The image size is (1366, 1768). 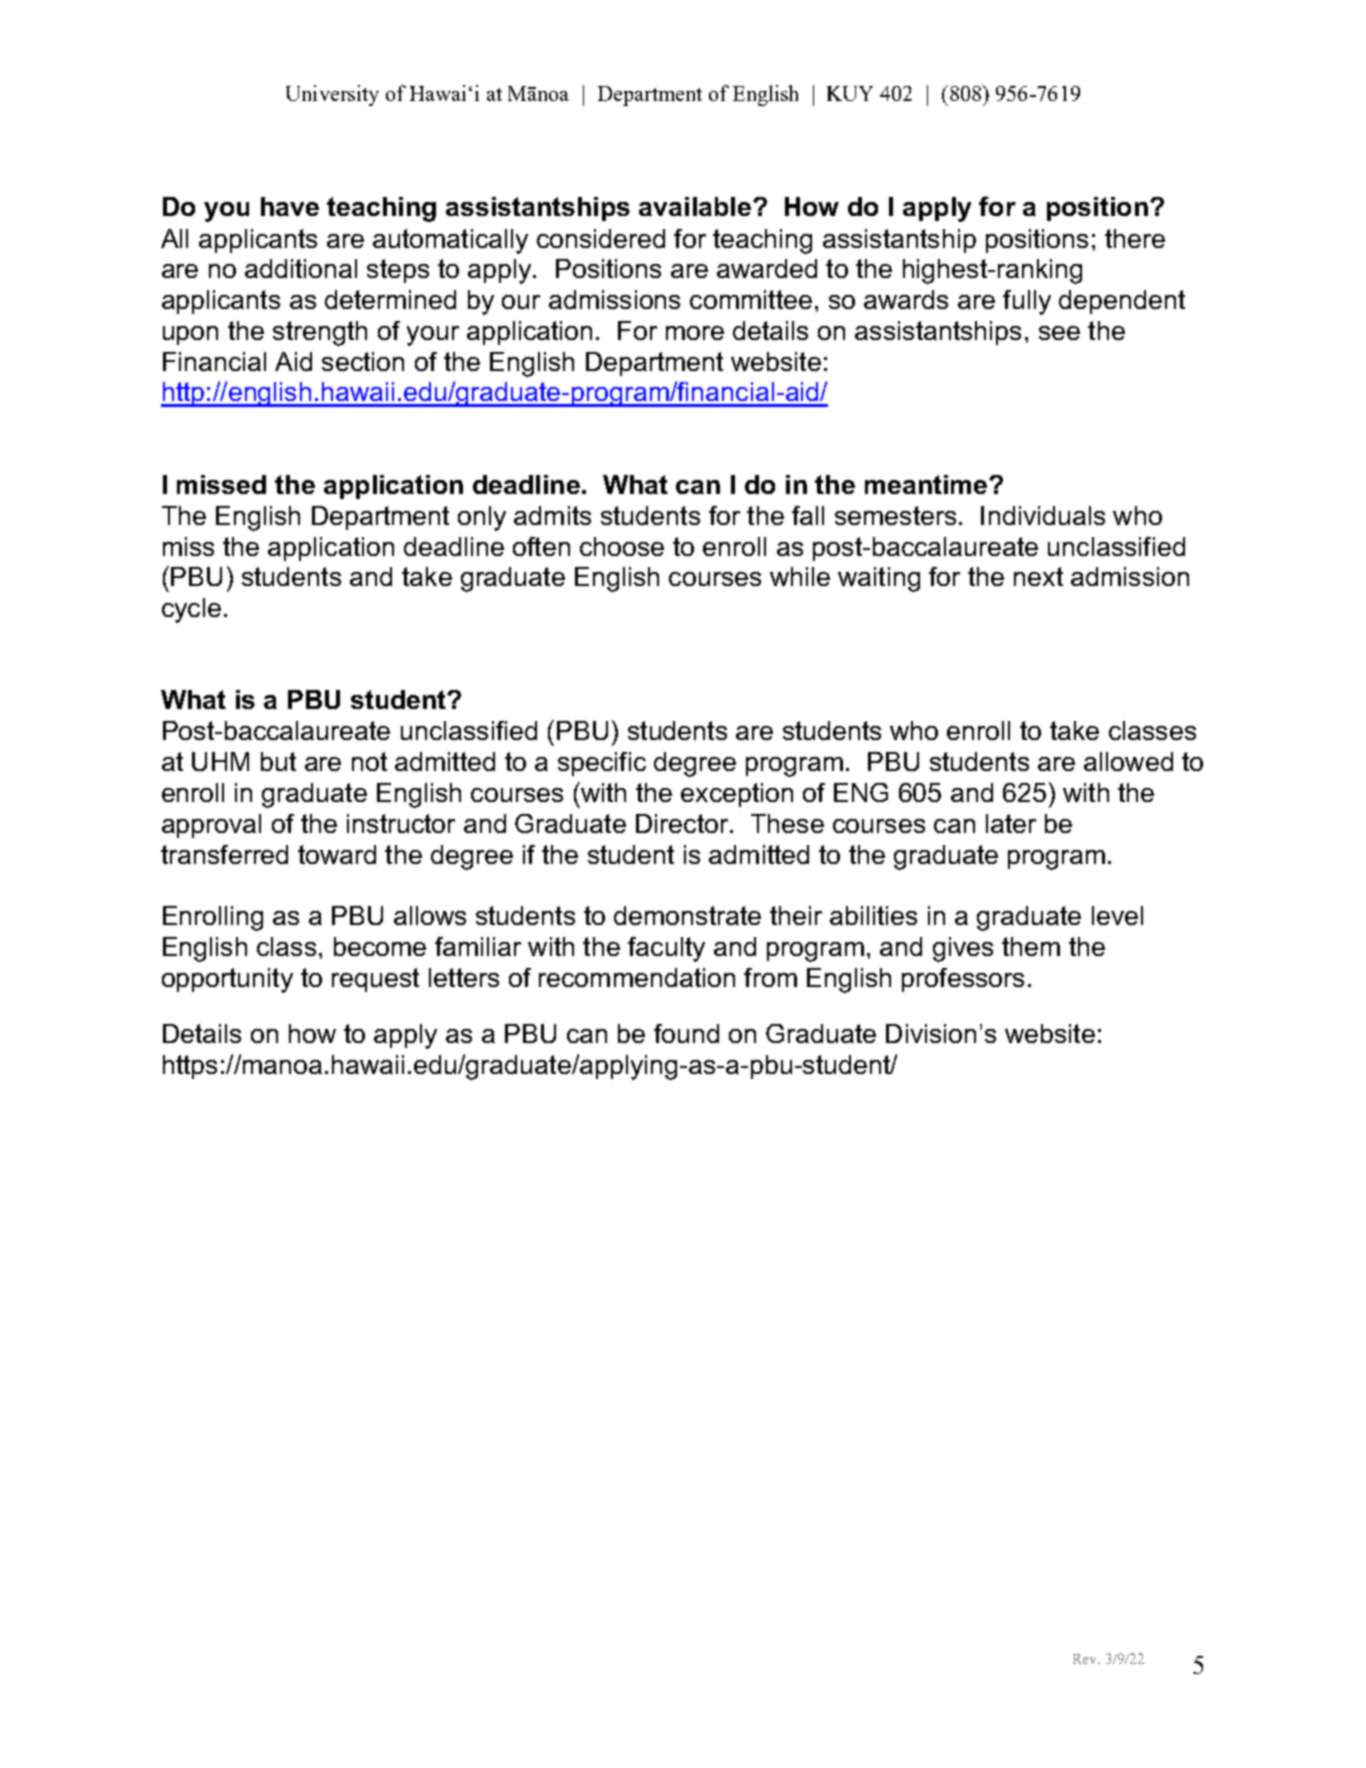 I want to click on cycle, so click(x=191, y=610).
